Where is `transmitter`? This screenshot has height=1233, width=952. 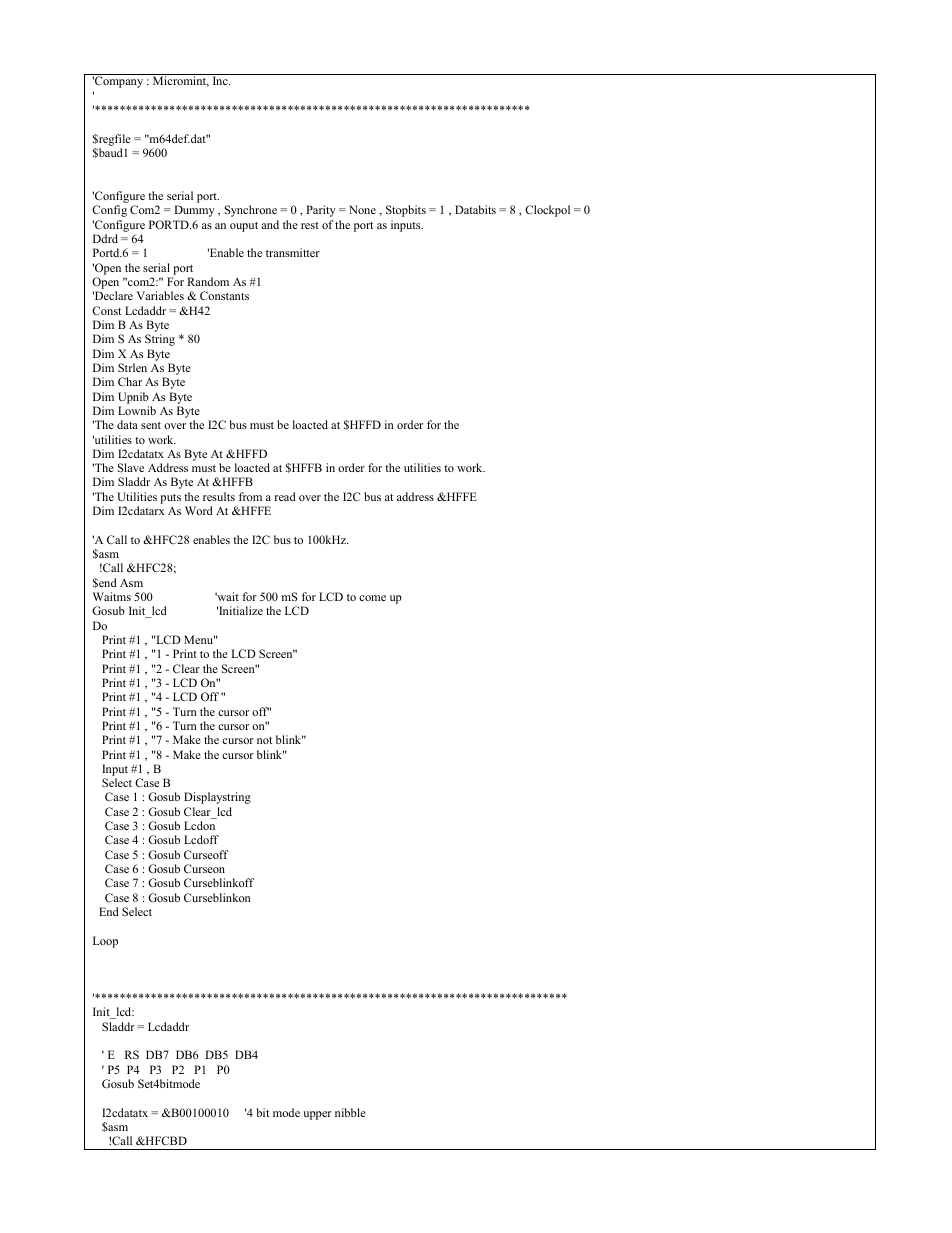 transmitter is located at coordinates (293, 252).
